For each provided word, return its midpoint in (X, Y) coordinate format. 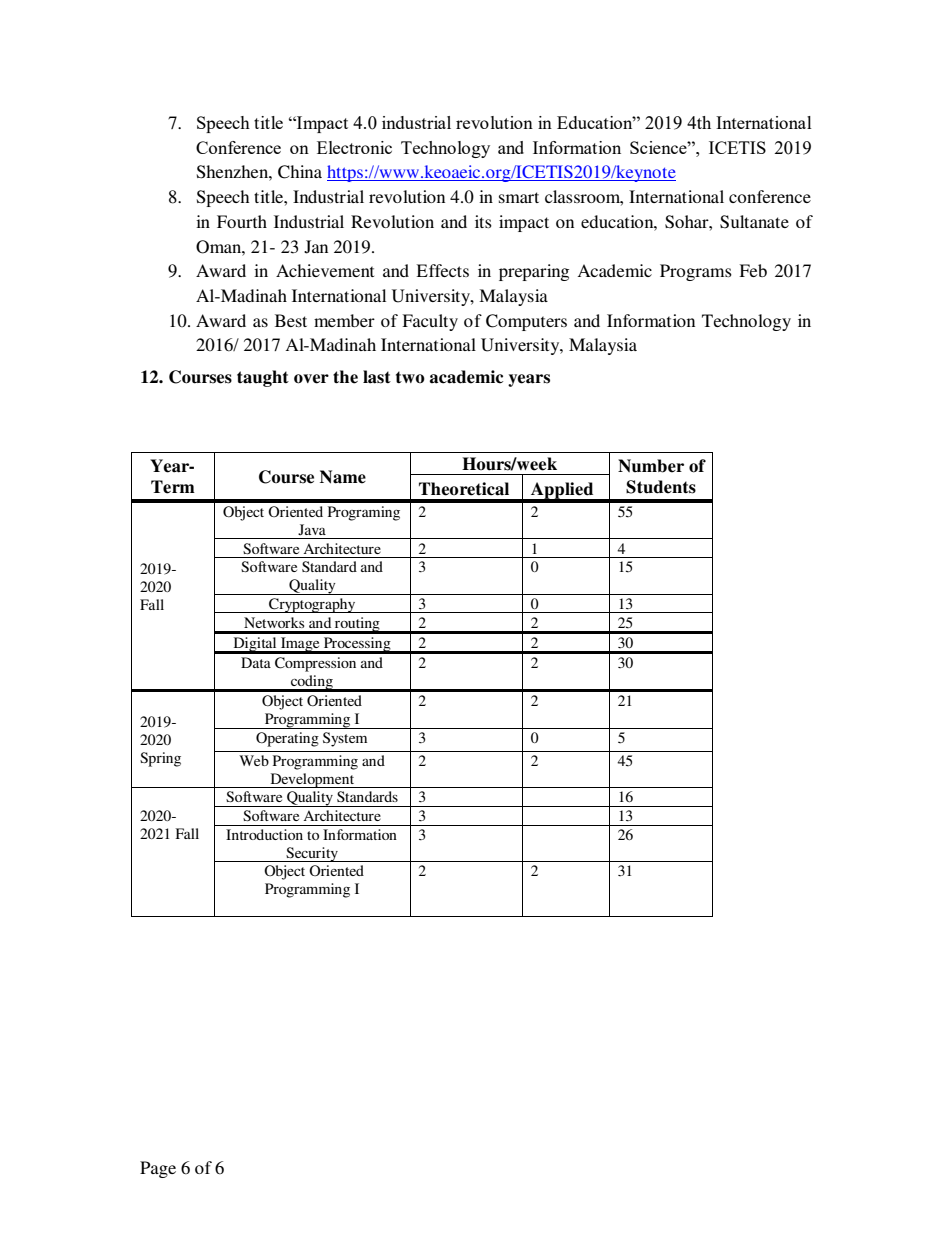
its (483, 221)
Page (158, 1169)
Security (312, 854)
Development (312, 780)
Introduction (264, 834)
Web (254, 760)
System (345, 739)
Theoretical (464, 489)
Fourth (242, 221)
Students (661, 487)
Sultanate (754, 222)
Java (312, 529)
